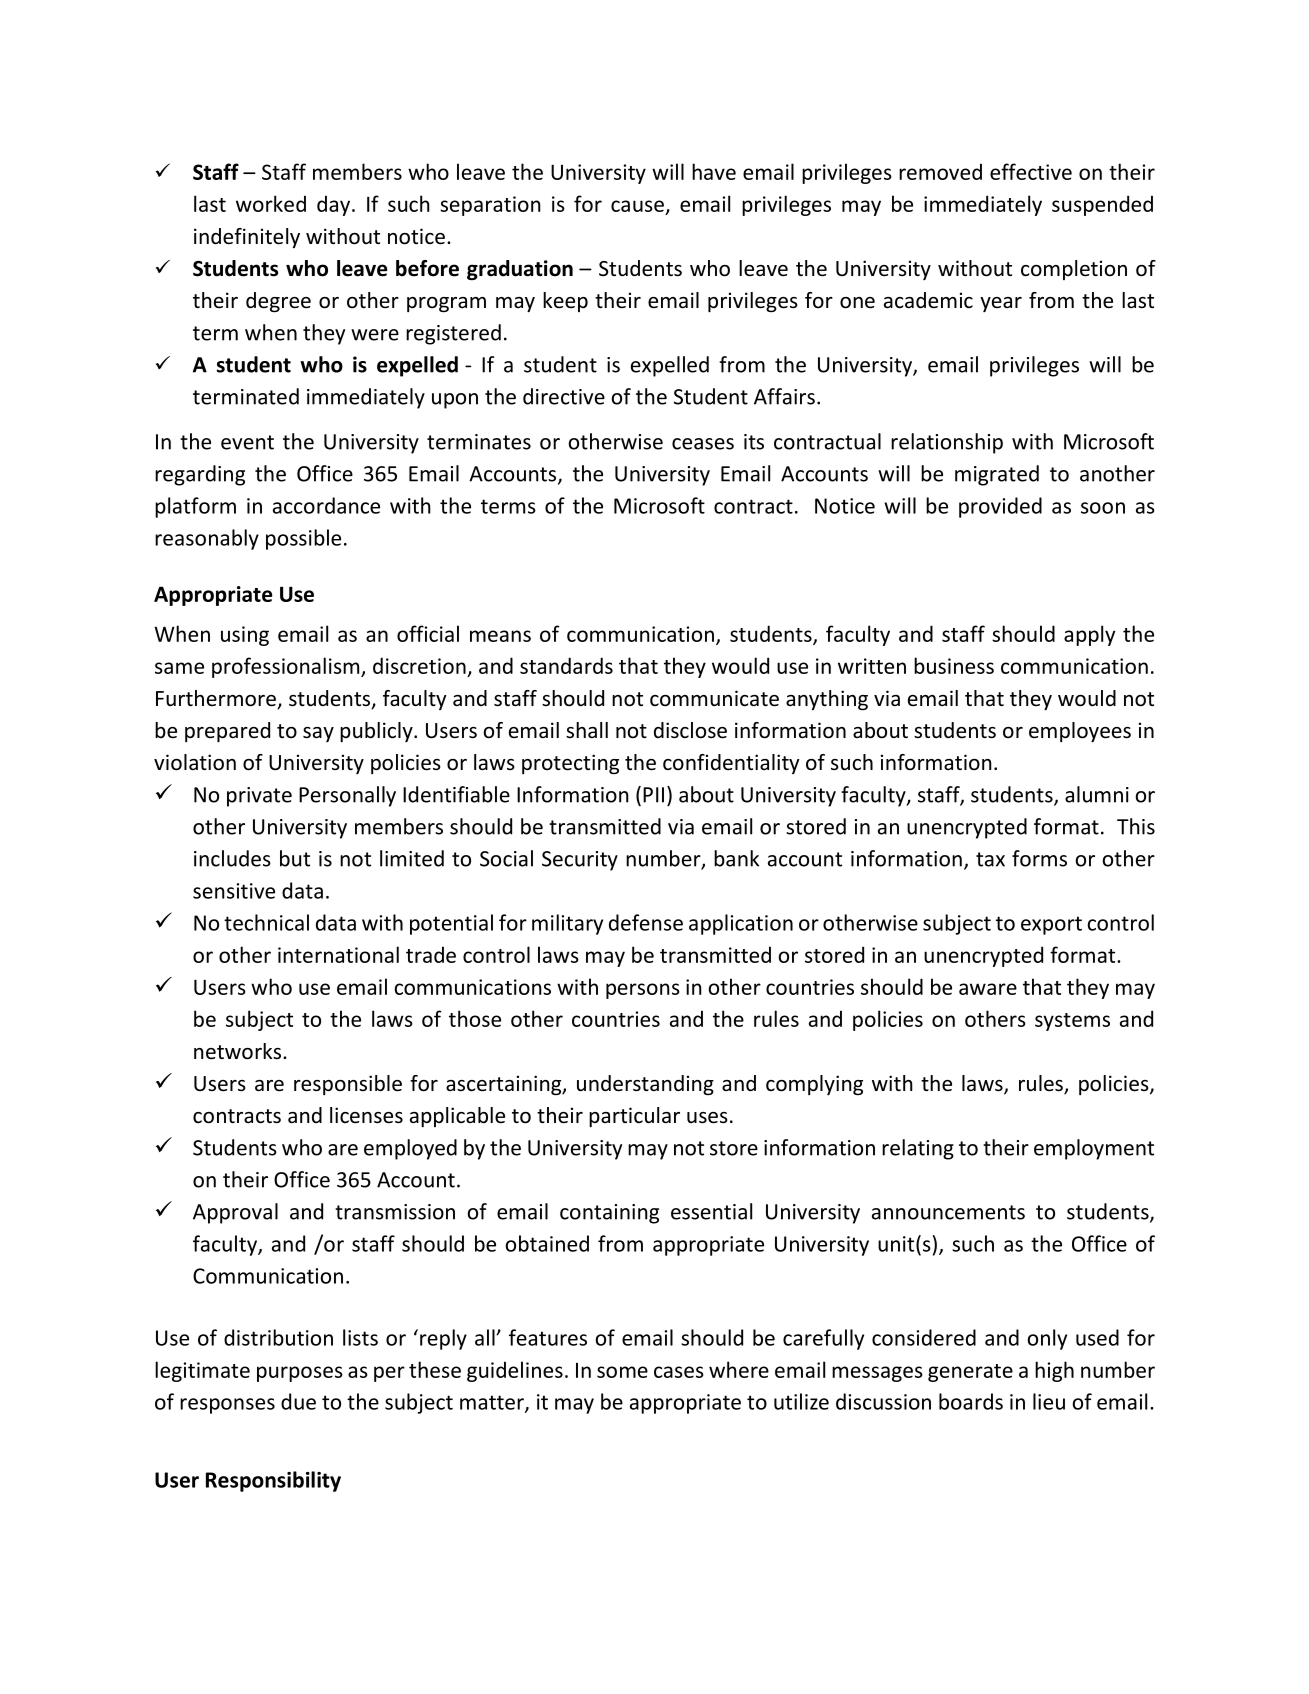 Image resolution: width=1309 pixels, height=1694 pixels. I want to click on private, so click(259, 797).
